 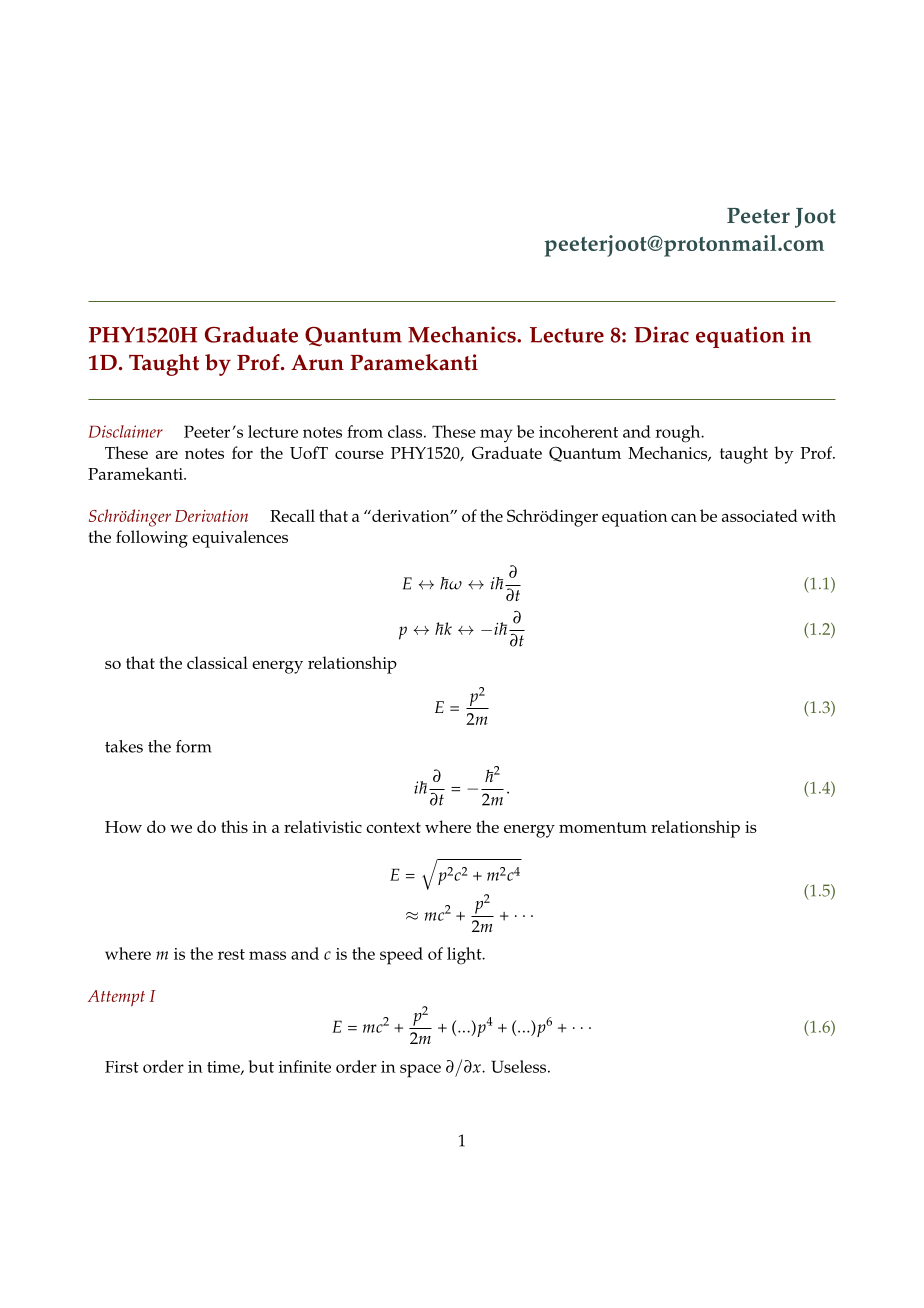 What do you see at coordinates (261, 1066) in the screenshot?
I see `but` at bounding box center [261, 1066].
